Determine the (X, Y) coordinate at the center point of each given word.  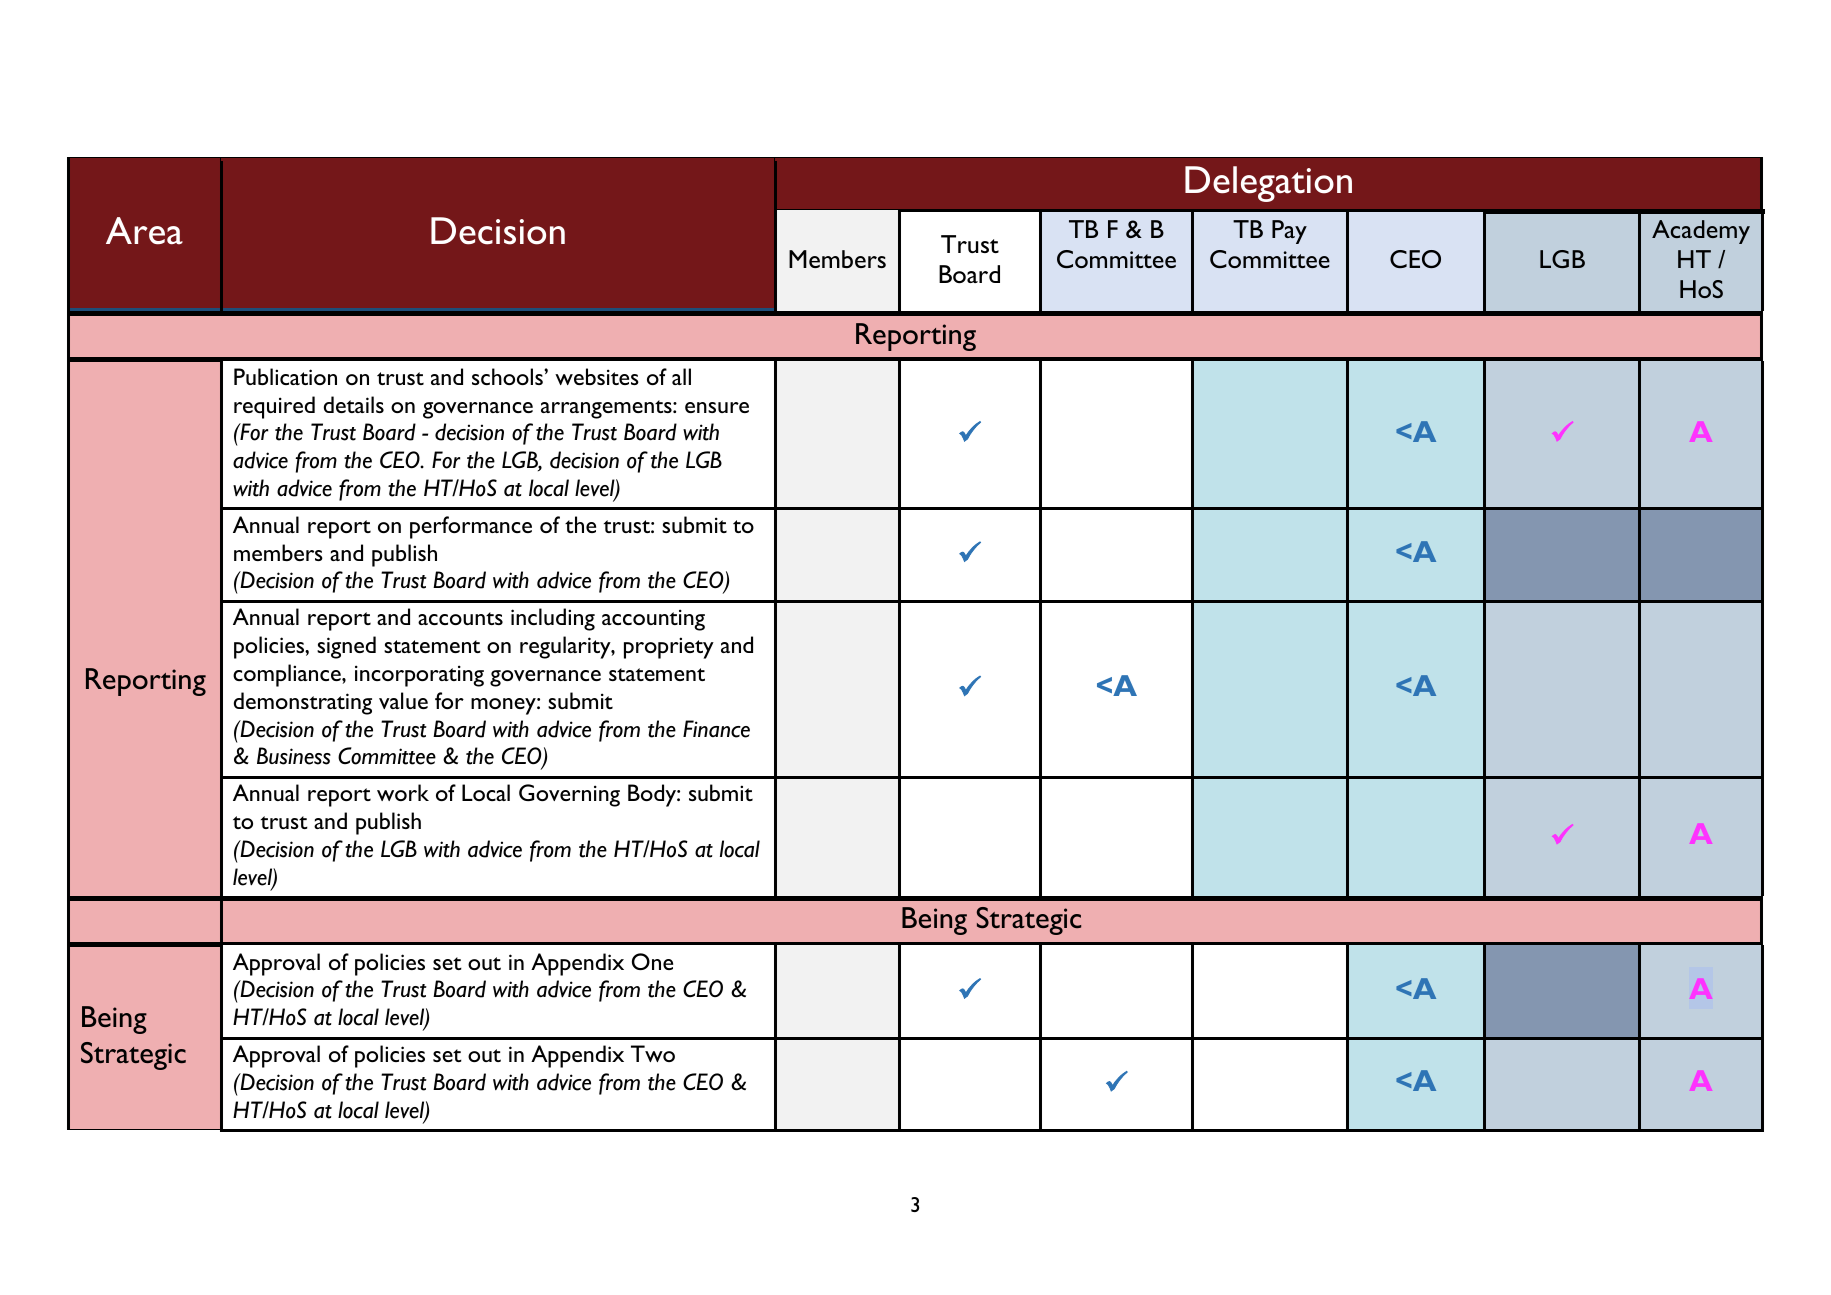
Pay (1289, 232)
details (354, 404)
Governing (569, 795)
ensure (717, 407)
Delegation (1268, 184)
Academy (1701, 232)
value (403, 700)
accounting (653, 620)
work (403, 792)
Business (294, 756)
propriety (669, 648)
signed (346, 647)
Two (653, 1053)
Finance (716, 729)
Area (144, 231)
